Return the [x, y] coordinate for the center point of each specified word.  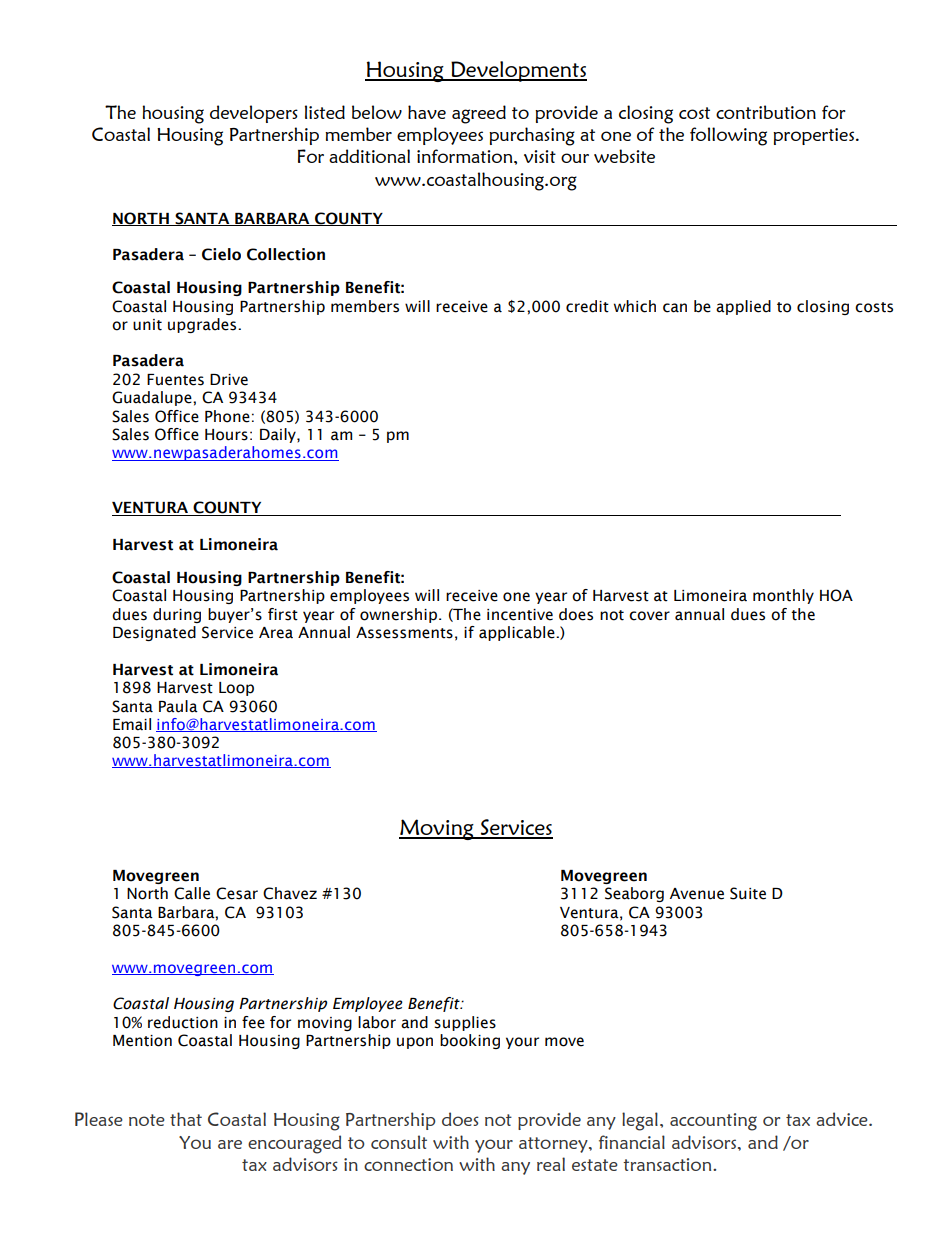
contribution [766, 112]
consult [399, 1142]
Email [132, 724]
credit [587, 306]
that [186, 1119]
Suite [748, 893]
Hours [226, 435]
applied [743, 307]
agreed [479, 114]
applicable [518, 633]
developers [254, 114]
